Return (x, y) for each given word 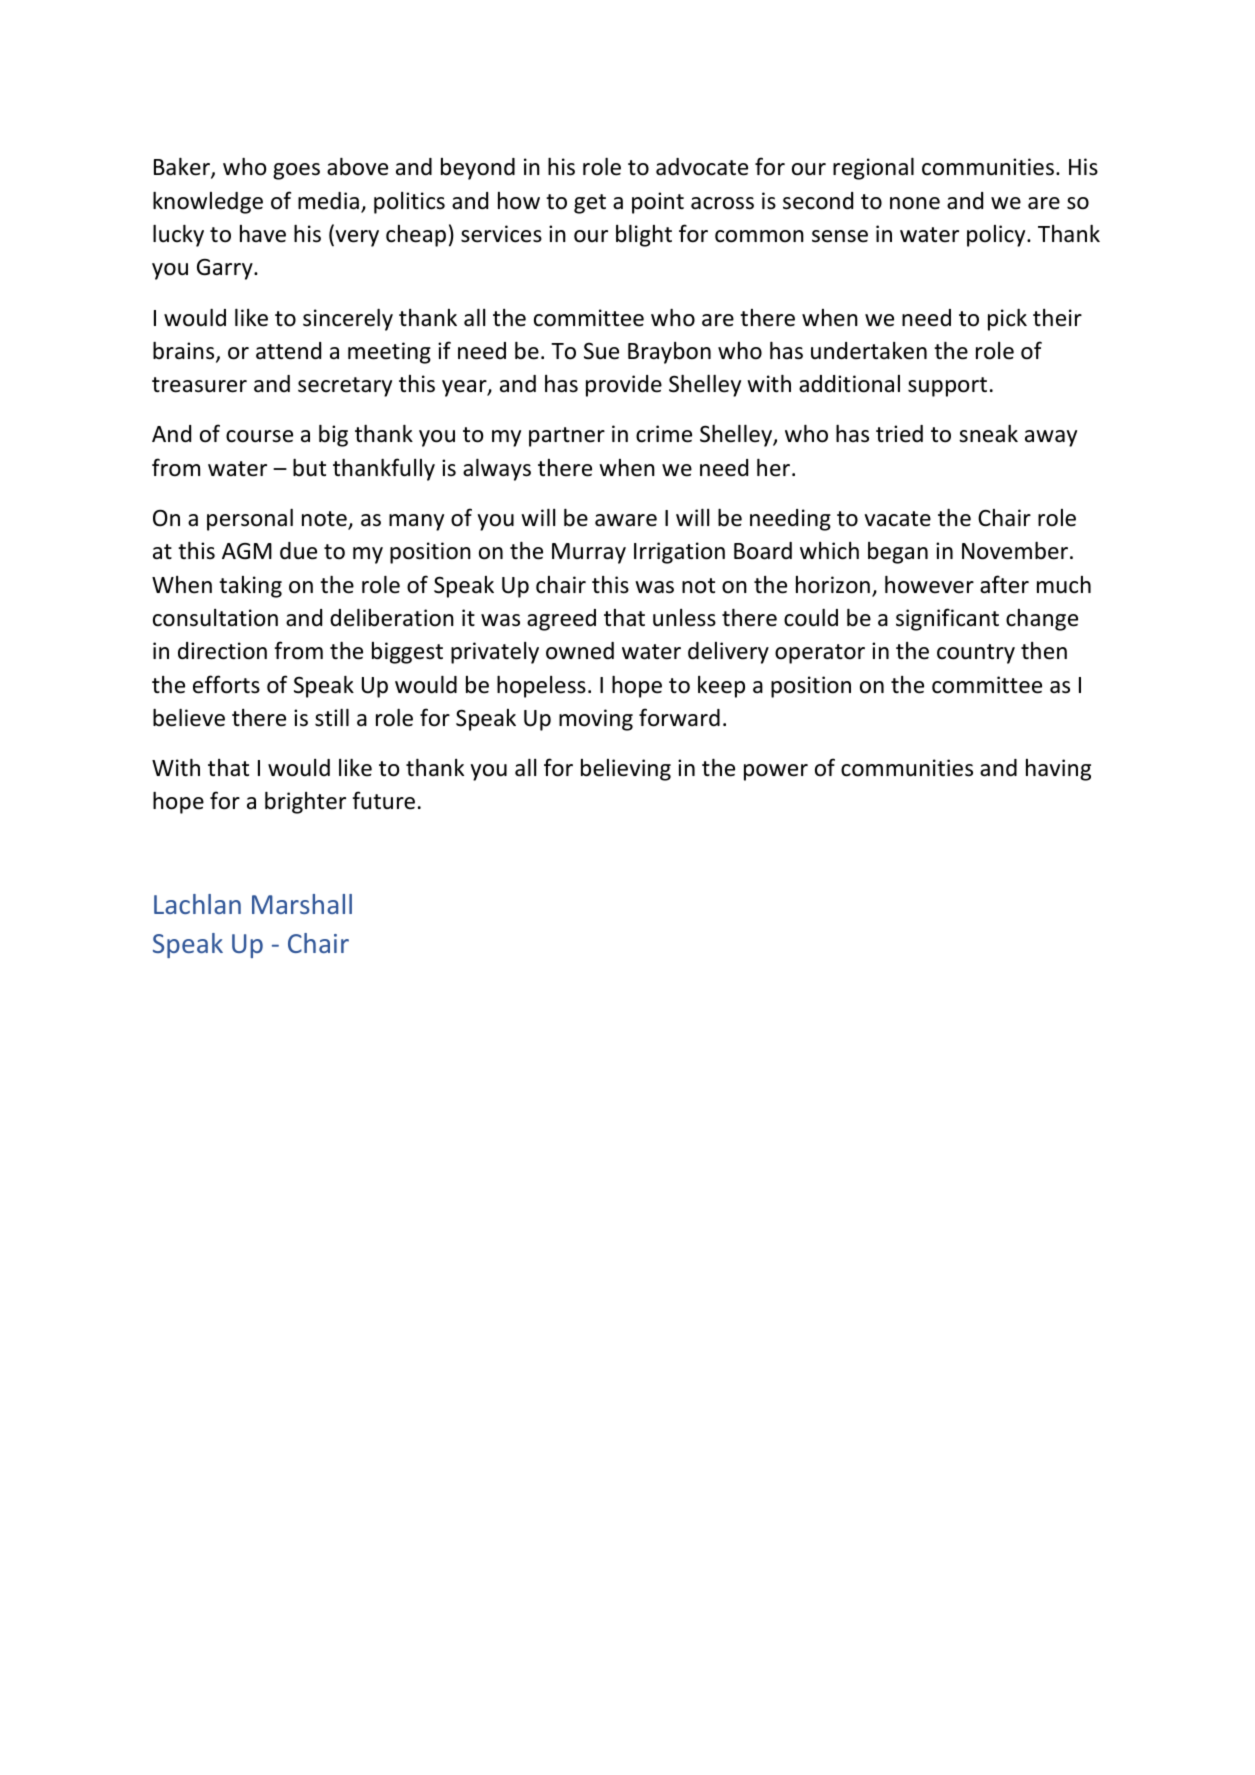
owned (580, 651)
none (915, 203)
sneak (988, 434)
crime (664, 434)
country (976, 654)
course (259, 436)
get (590, 204)
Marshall (302, 904)
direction (222, 651)
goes (296, 171)
